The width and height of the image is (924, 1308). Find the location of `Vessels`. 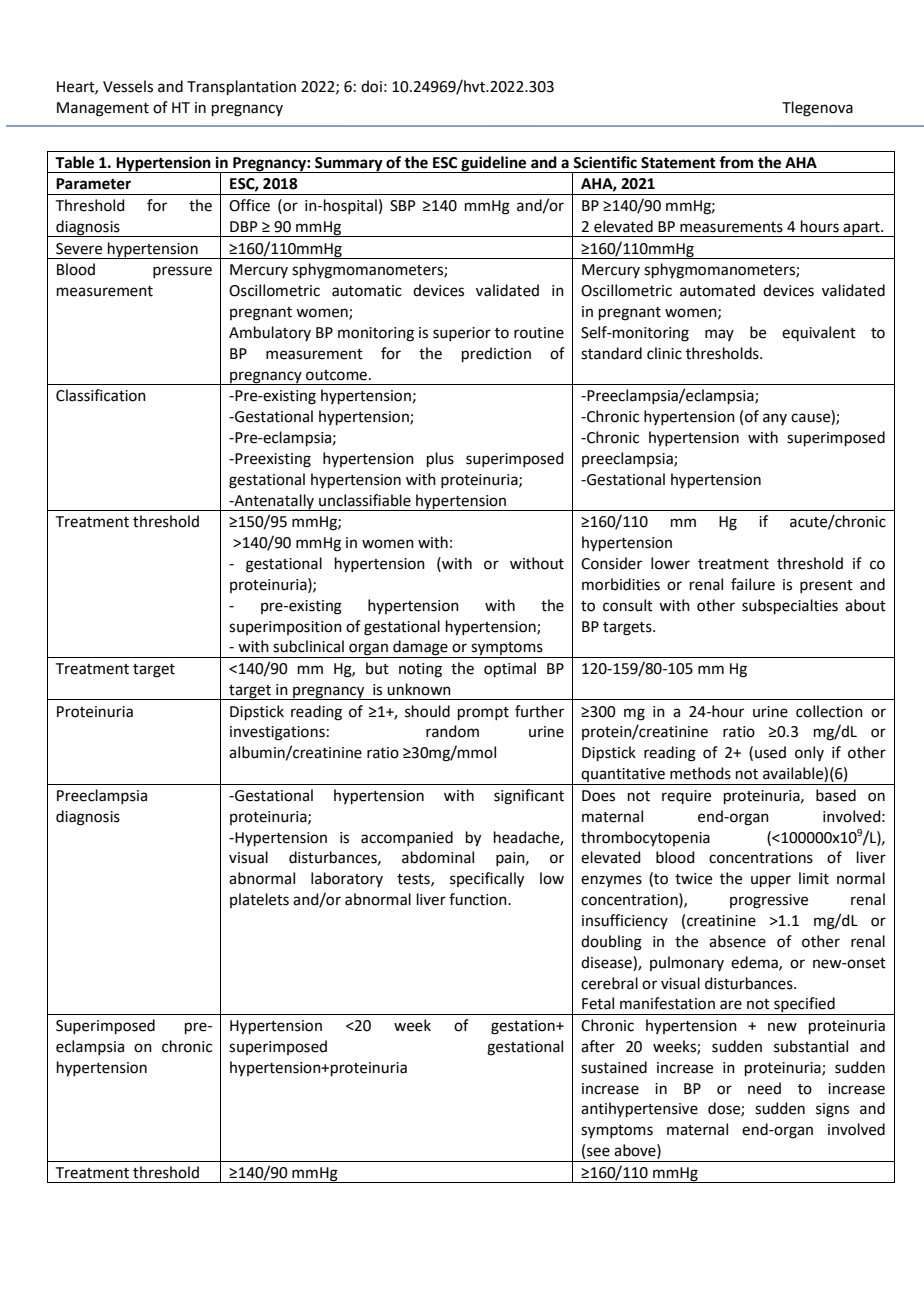

Vessels is located at coordinates (128, 86).
